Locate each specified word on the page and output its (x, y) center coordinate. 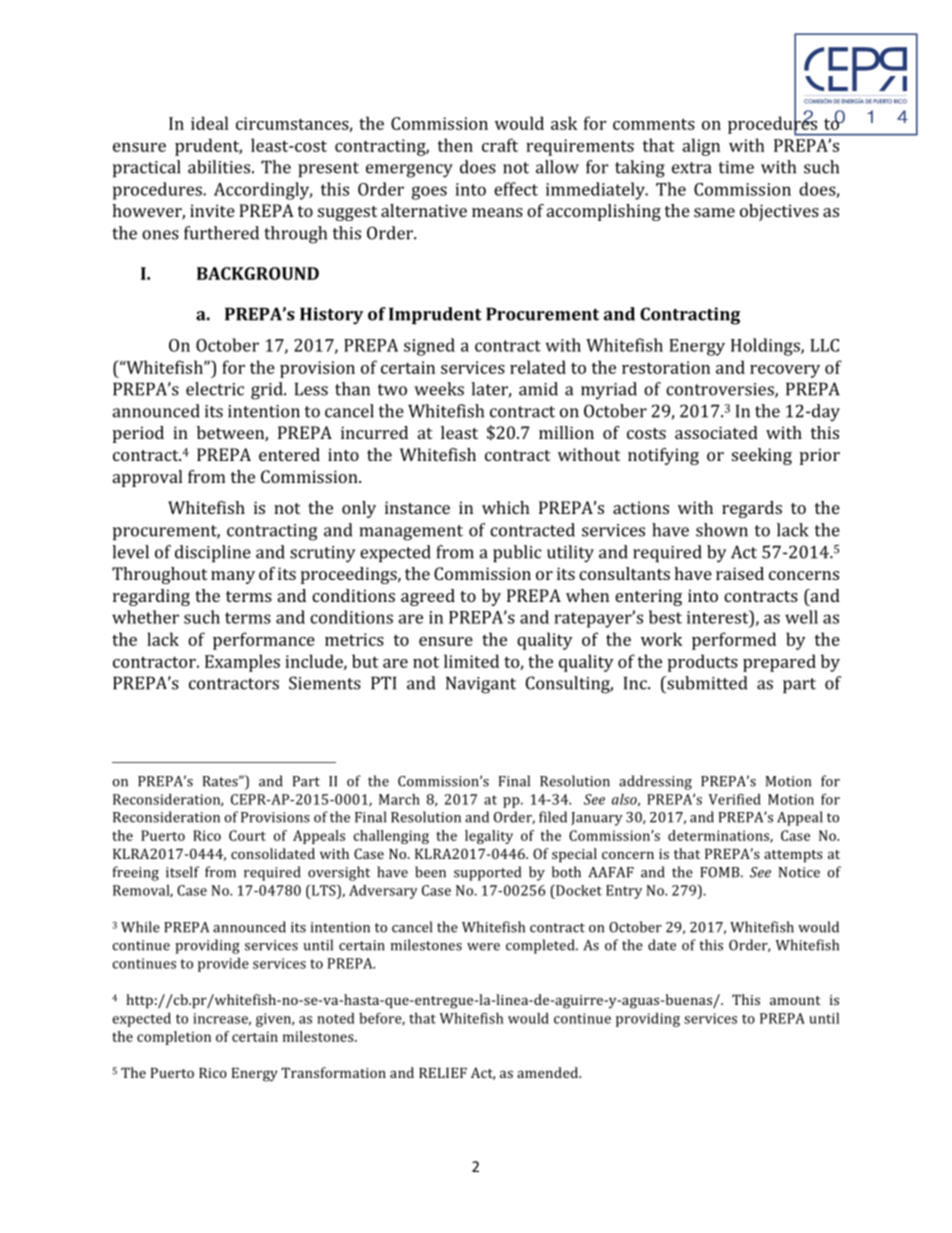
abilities (219, 167)
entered (289, 454)
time (736, 167)
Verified (735, 799)
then (455, 145)
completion (174, 1038)
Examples (242, 663)
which (506, 507)
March (399, 799)
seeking (762, 456)
